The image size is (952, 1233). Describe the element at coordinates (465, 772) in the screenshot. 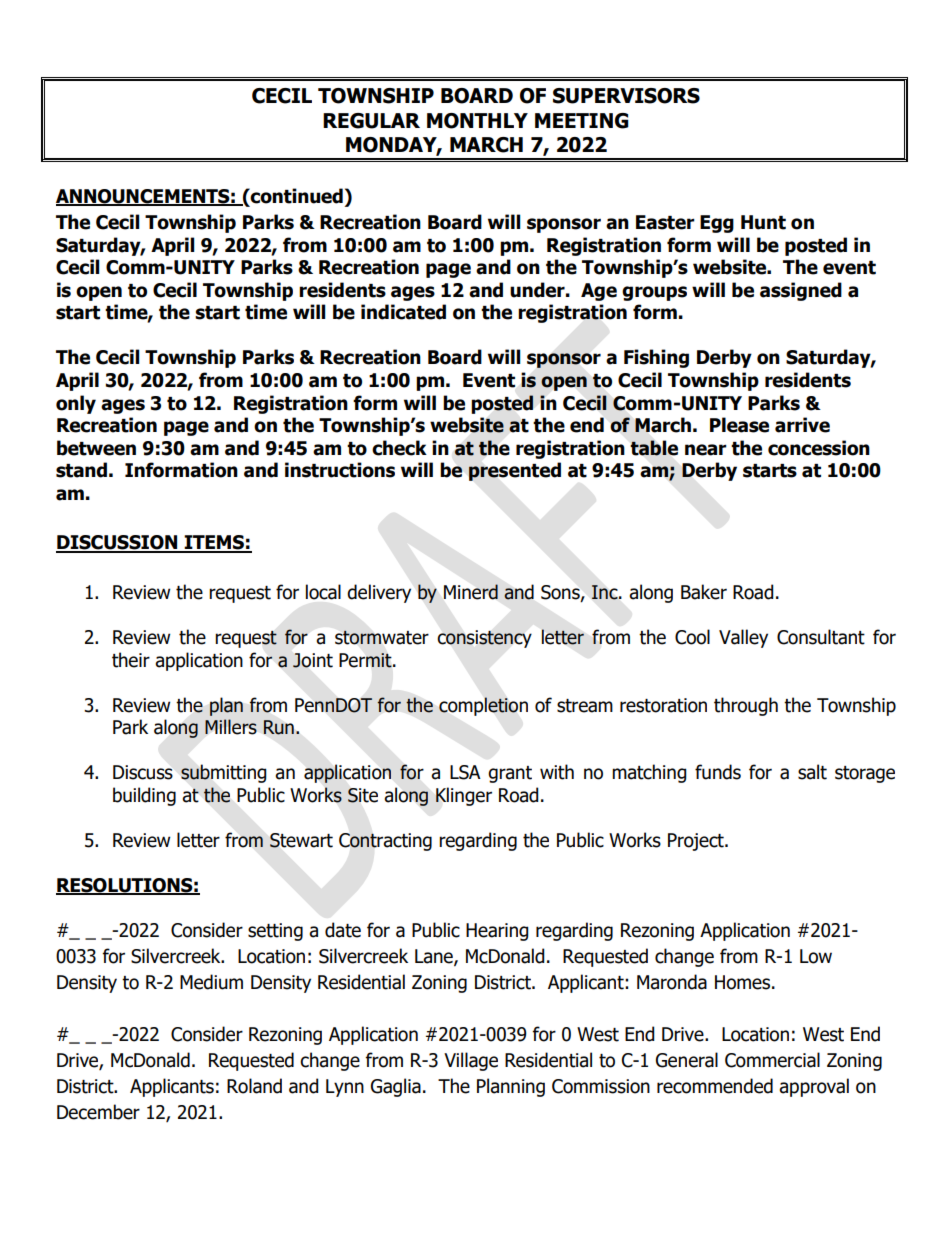

I see `LSA` at that location.
